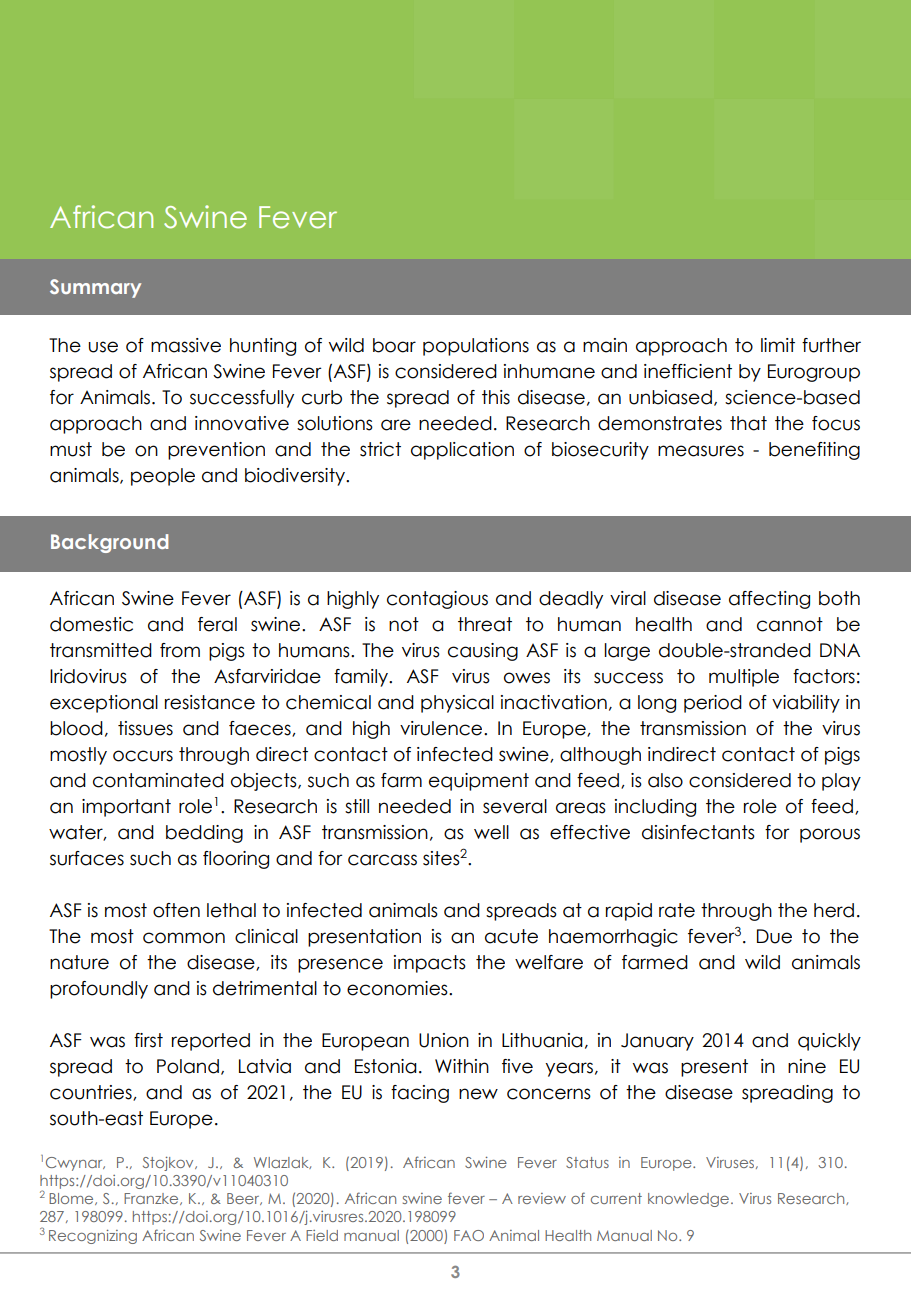 Image resolution: width=911 pixels, height=1316 pixels. I want to click on massive, so click(186, 345).
